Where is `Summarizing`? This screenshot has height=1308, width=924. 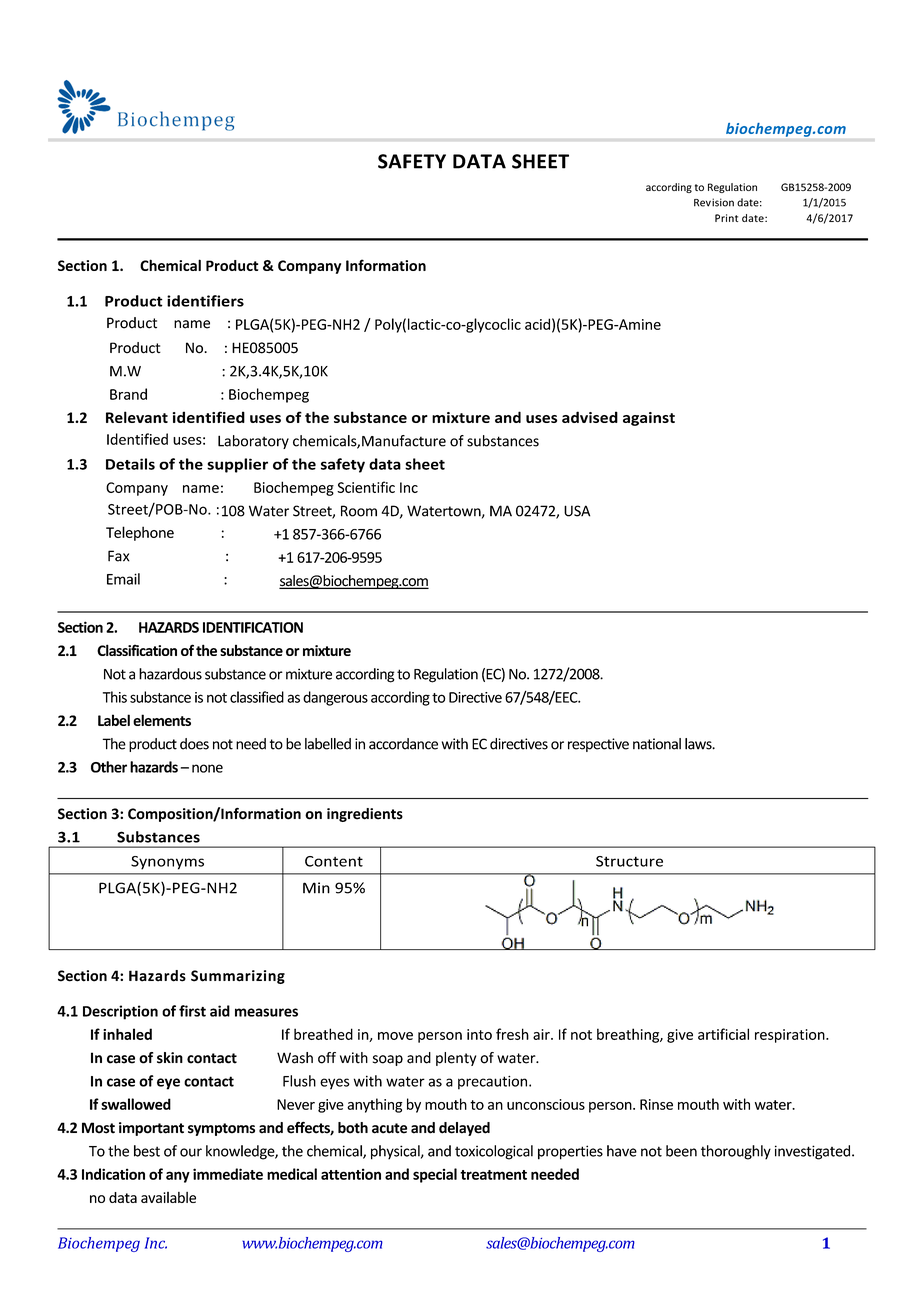
Summarizing is located at coordinates (238, 977).
